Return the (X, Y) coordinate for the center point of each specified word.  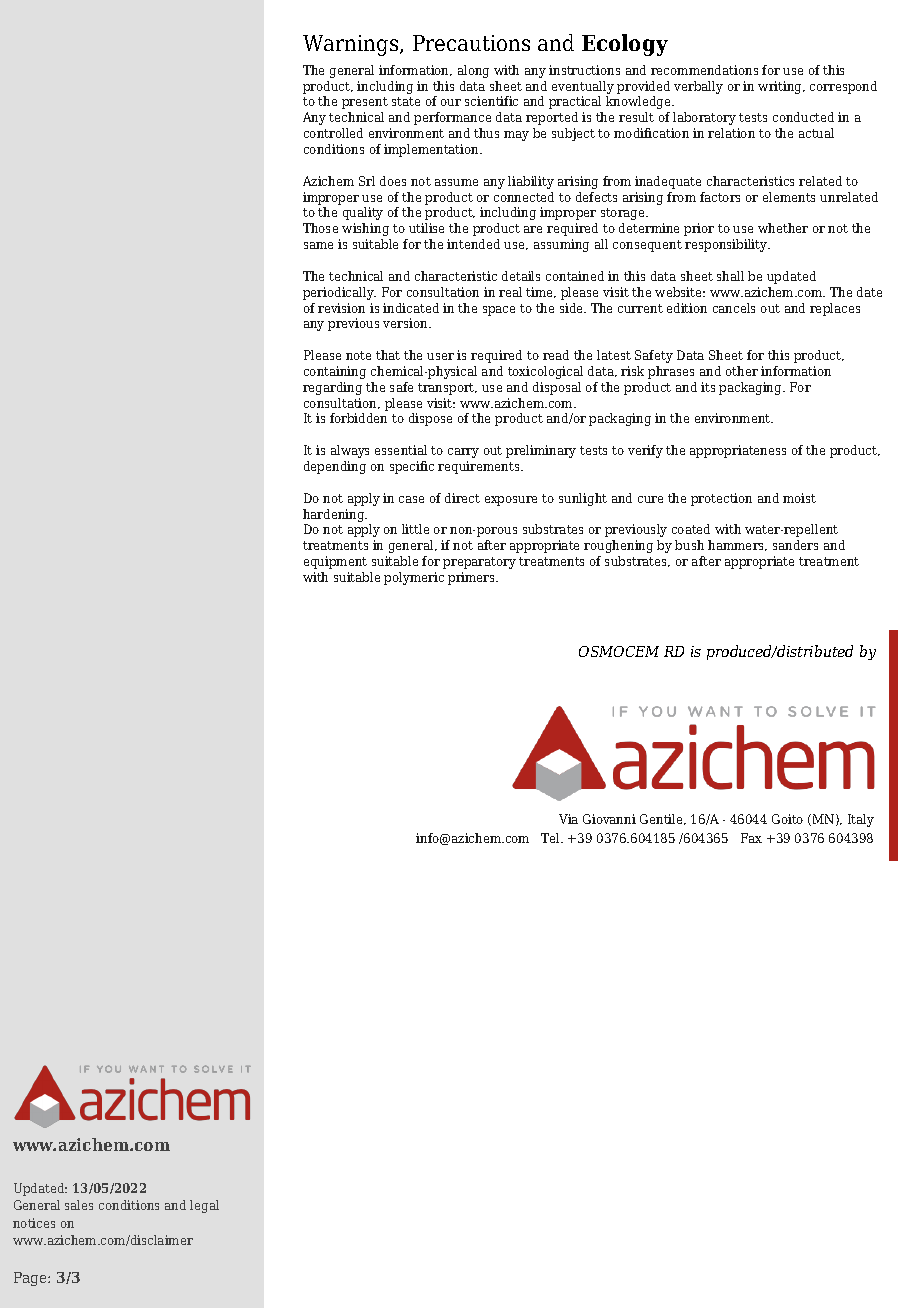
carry (463, 453)
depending (335, 467)
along (473, 71)
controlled (333, 133)
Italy (861, 820)
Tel (551, 838)
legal (204, 1206)
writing (781, 87)
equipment (335, 562)
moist (799, 498)
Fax (751, 838)
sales (79, 1205)
